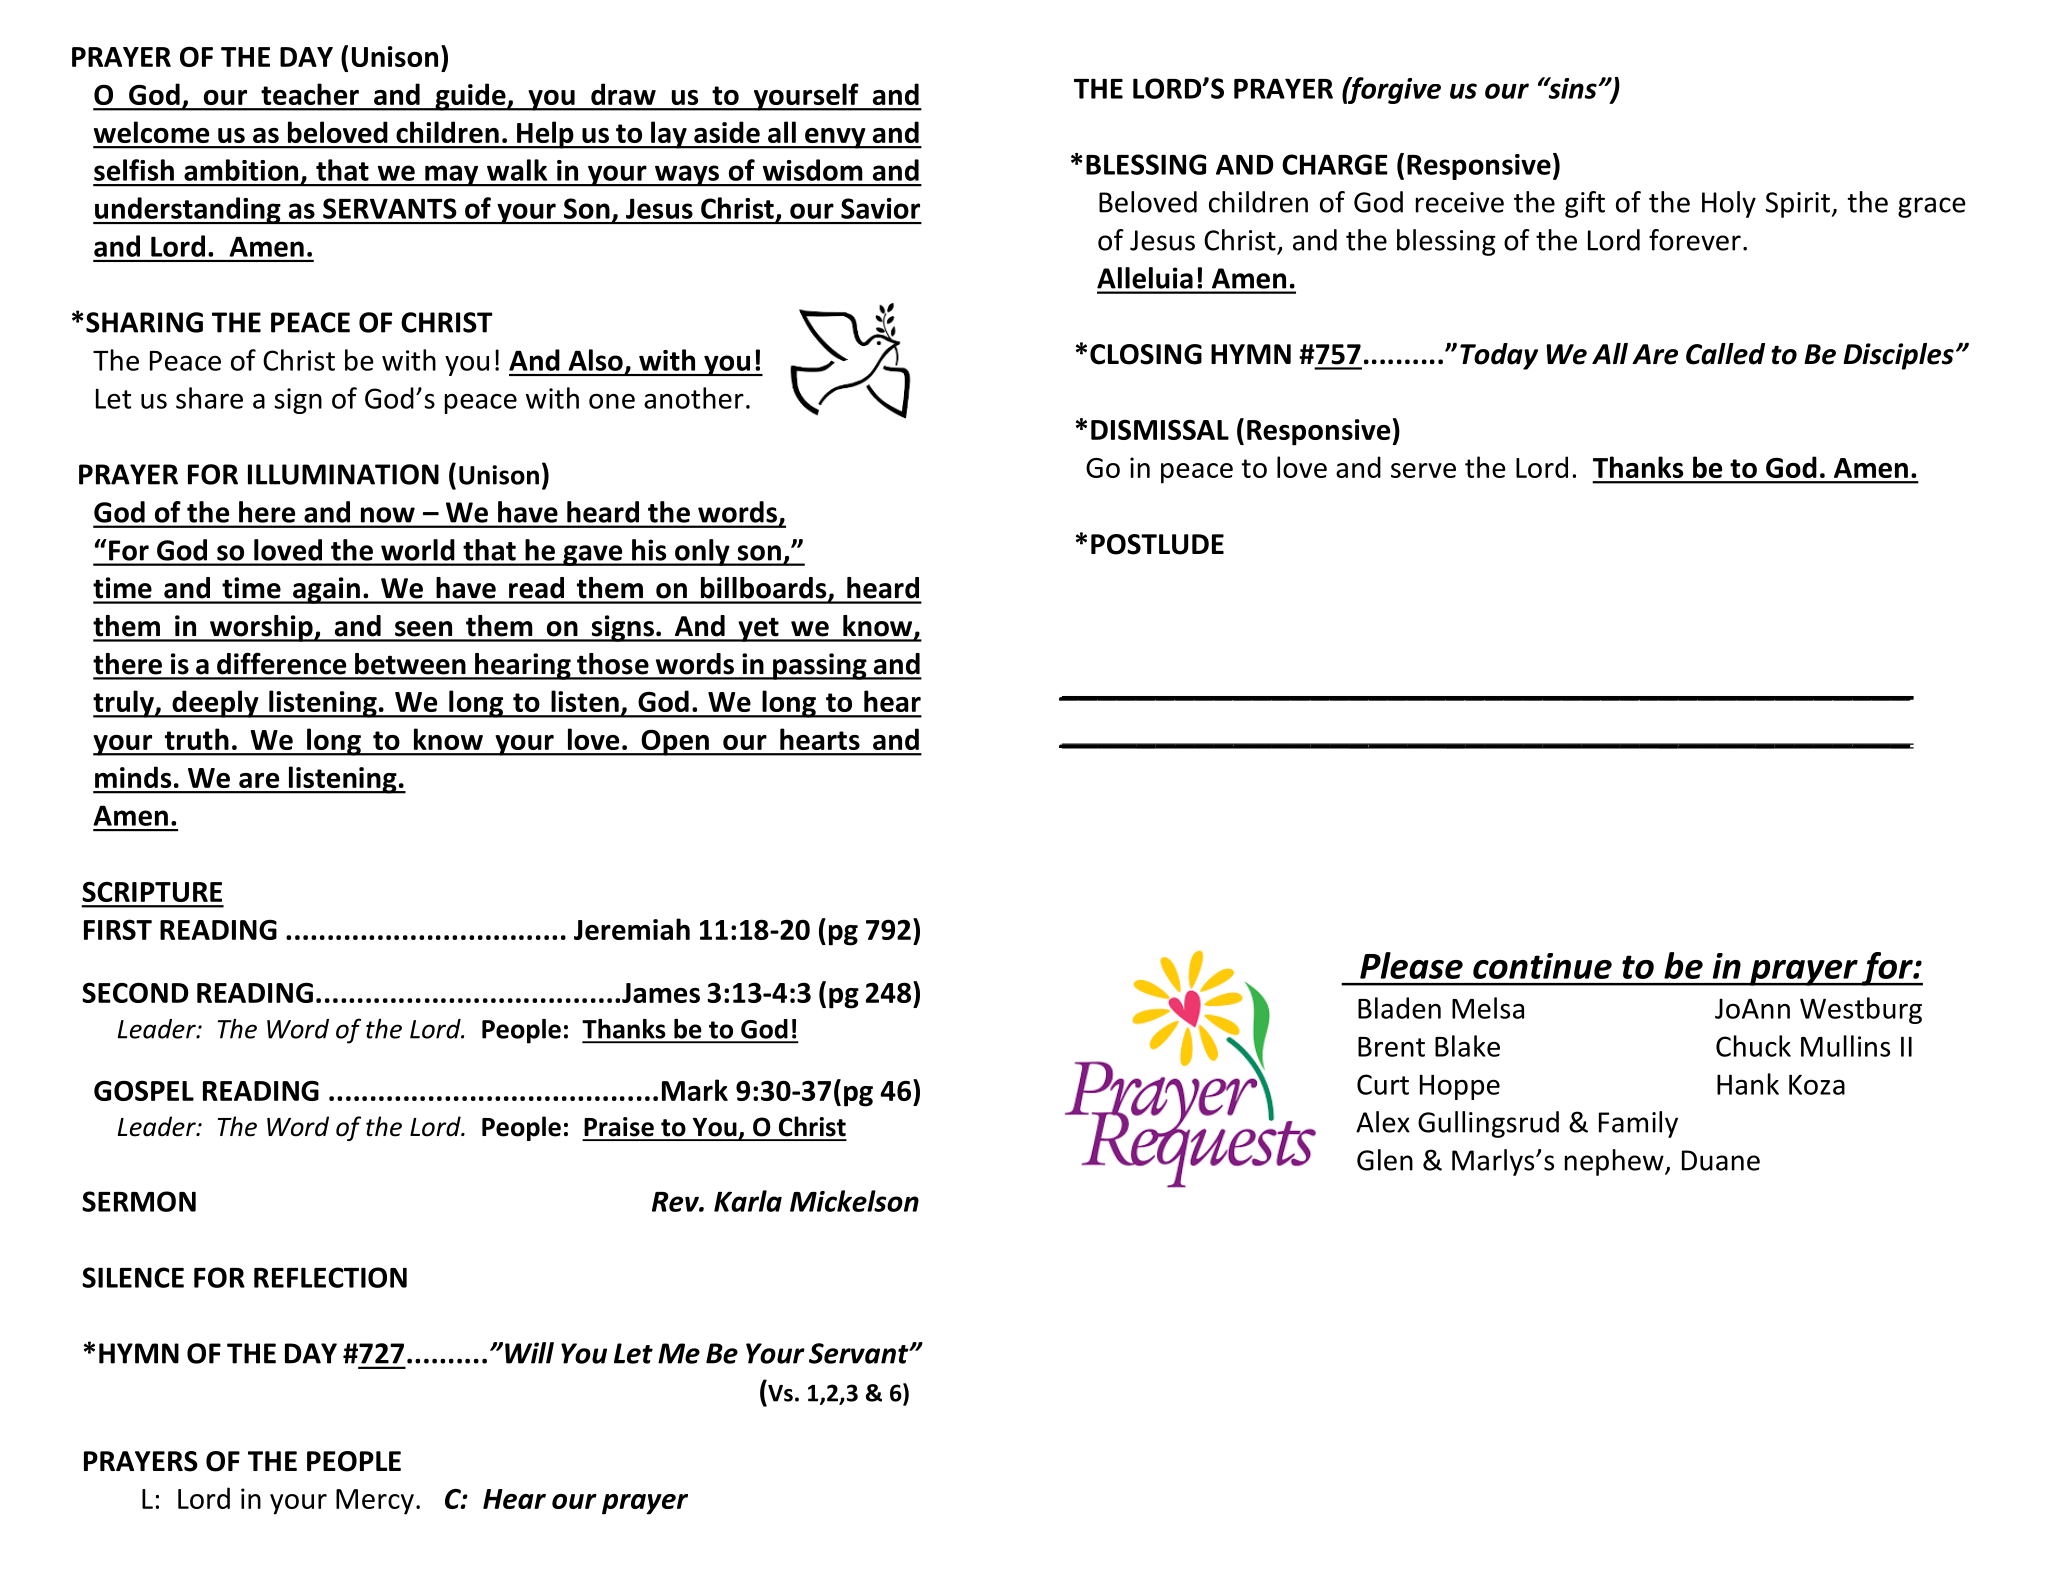 This screenshot has height=1585, width=2052. Describe the element at coordinates (1423, 470) in the screenshot. I see `serve` at that location.
